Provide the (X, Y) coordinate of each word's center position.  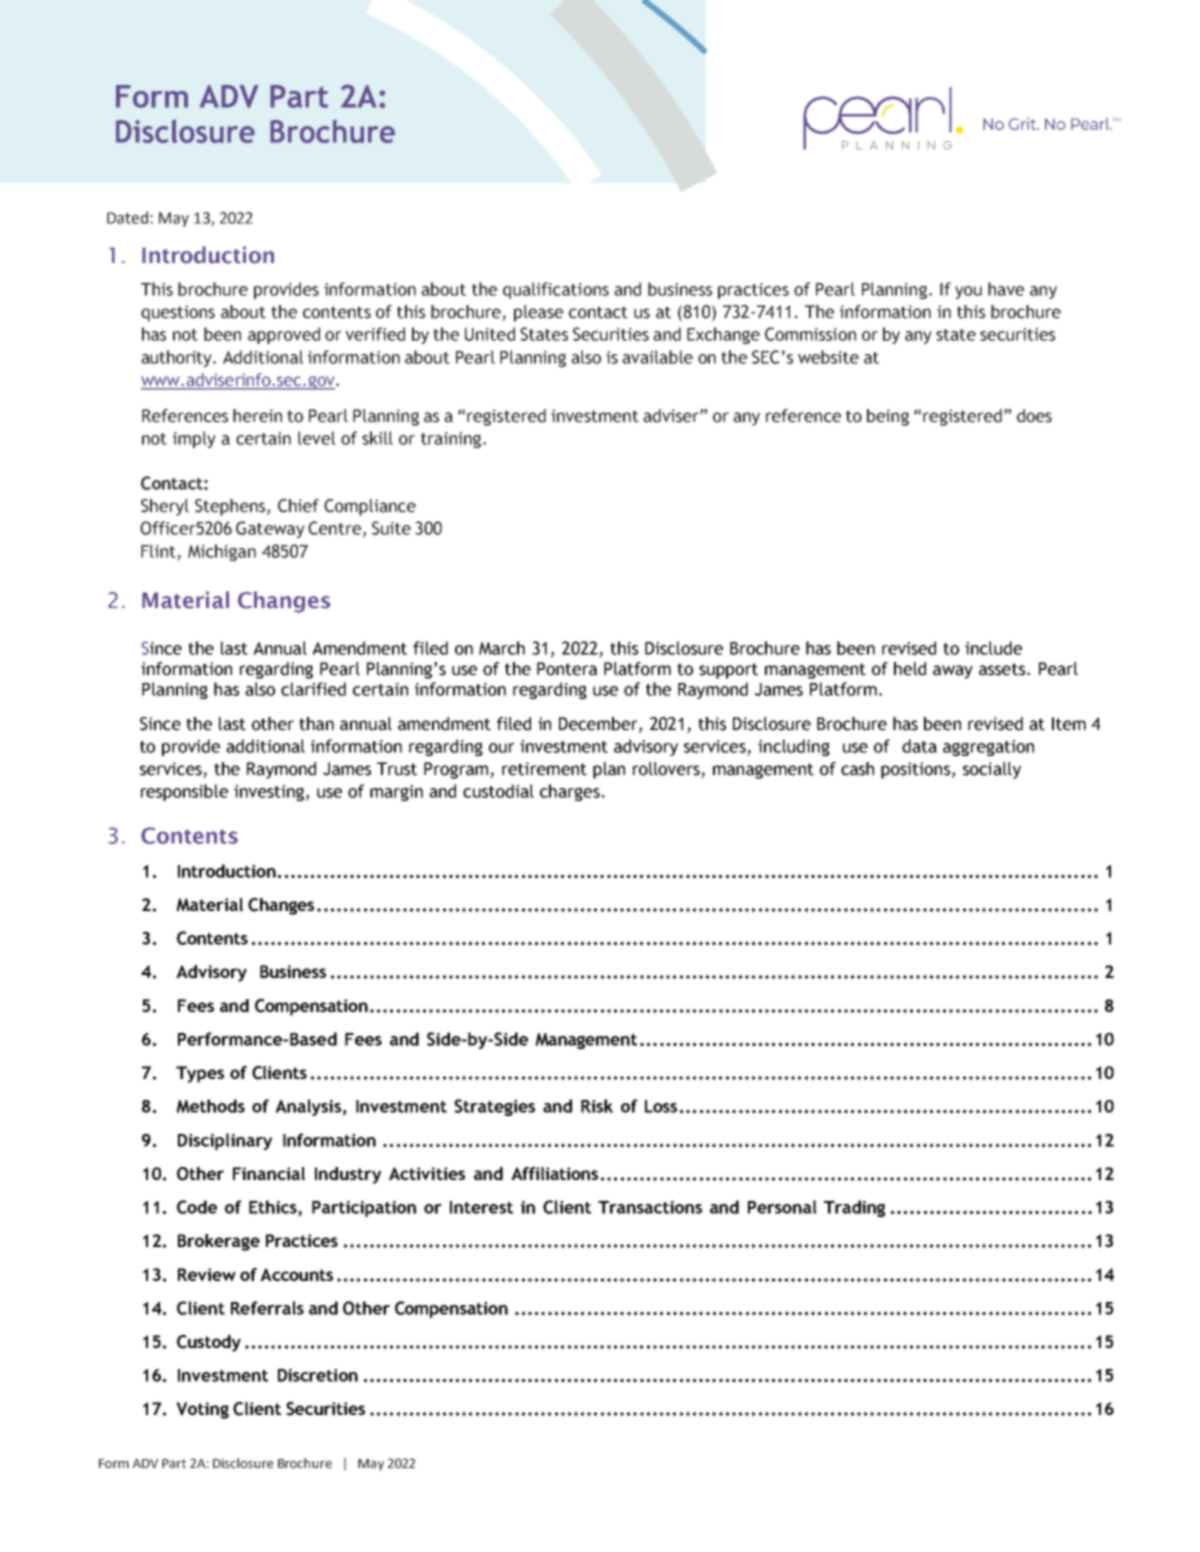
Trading (854, 1208)
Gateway (270, 529)
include (993, 648)
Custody (209, 1343)
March (502, 648)
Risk (597, 1106)
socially (992, 770)
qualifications (556, 290)
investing (269, 793)
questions (178, 313)
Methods (210, 1106)
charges (570, 792)
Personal (782, 1207)
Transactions (650, 1207)
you (968, 292)
